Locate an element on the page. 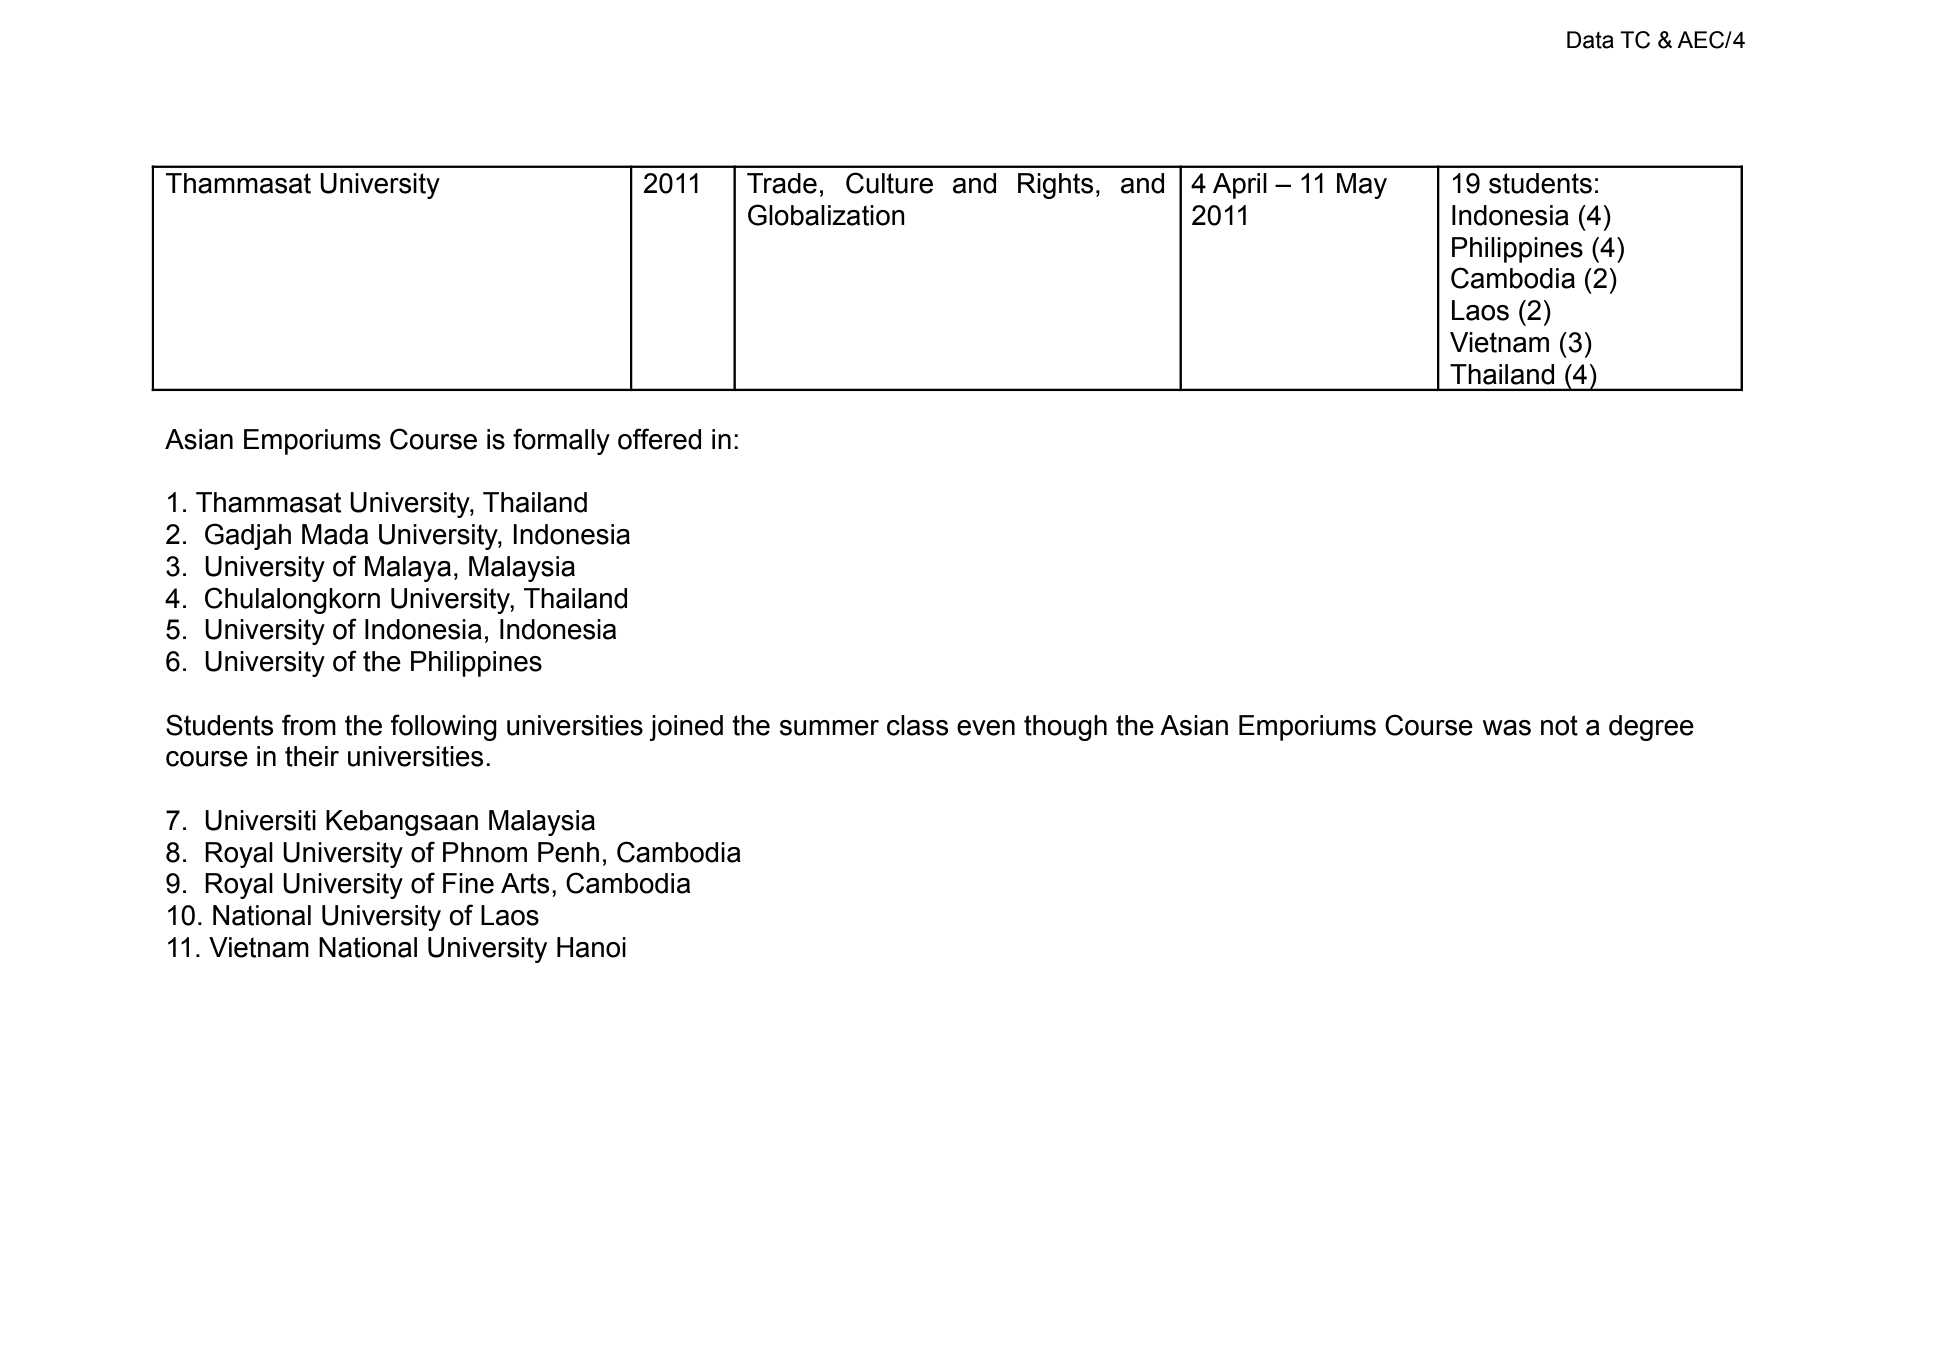 The height and width of the document is (1371, 1936). Trade is located at coordinates (782, 183).
